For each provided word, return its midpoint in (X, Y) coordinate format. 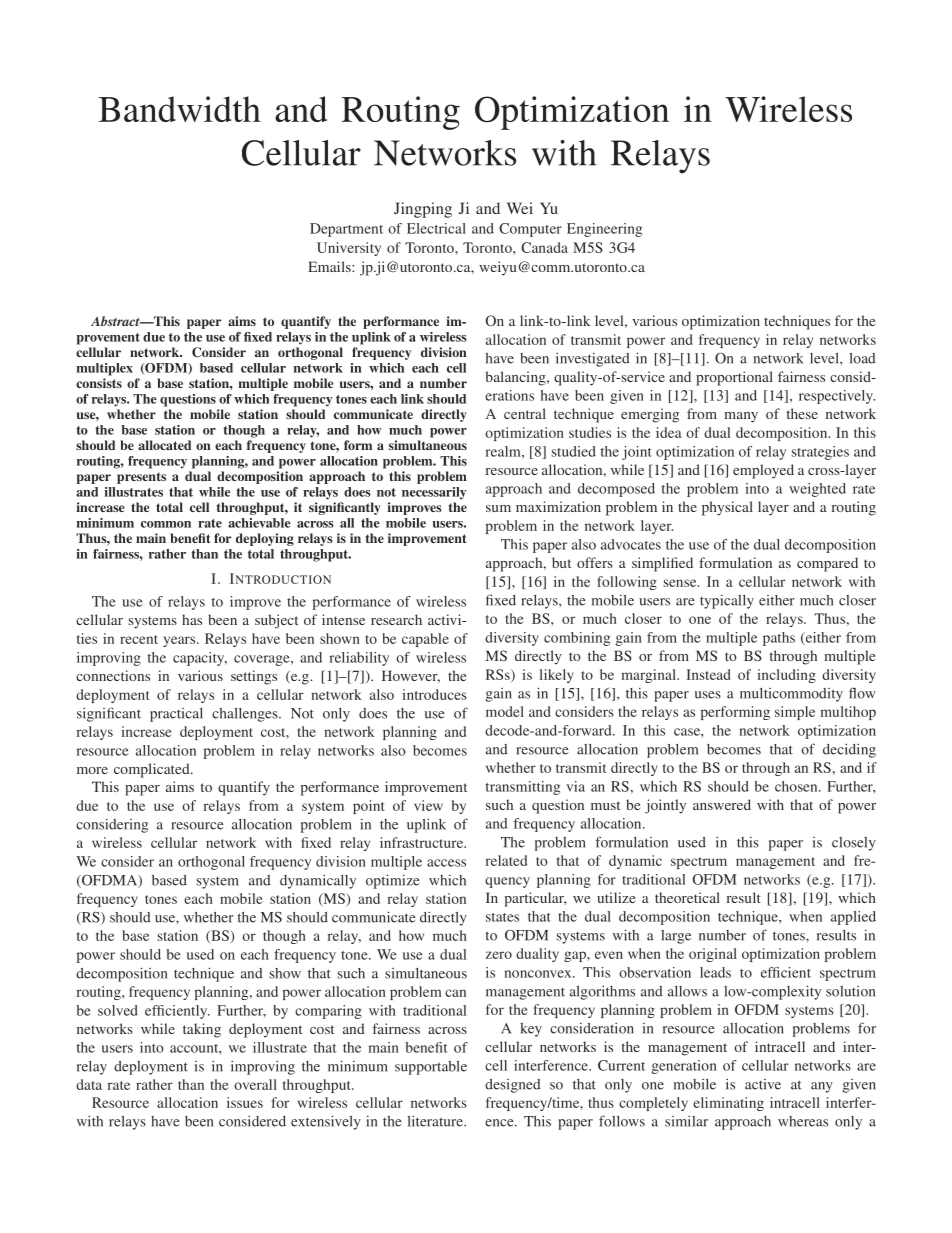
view (428, 805)
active (763, 1084)
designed (513, 1086)
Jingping (423, 210)
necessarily (434, 493)
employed (763, 471)
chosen (797, 786)
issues (245, 1102)
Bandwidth (179, 109)
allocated (164, 445)
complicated (153, 770)
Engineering (604, 230)
